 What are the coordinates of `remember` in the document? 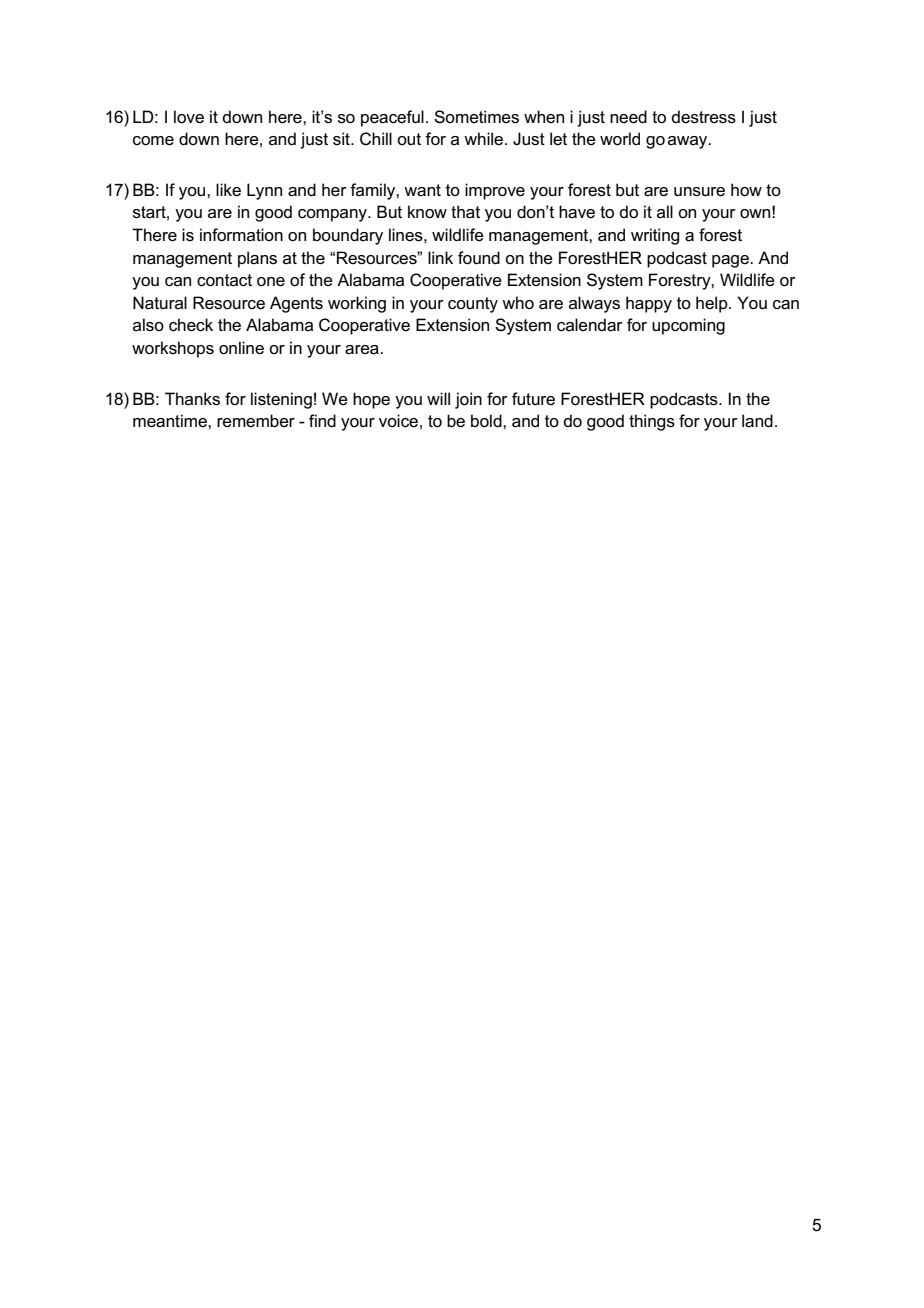 It's located at (256, 421).
